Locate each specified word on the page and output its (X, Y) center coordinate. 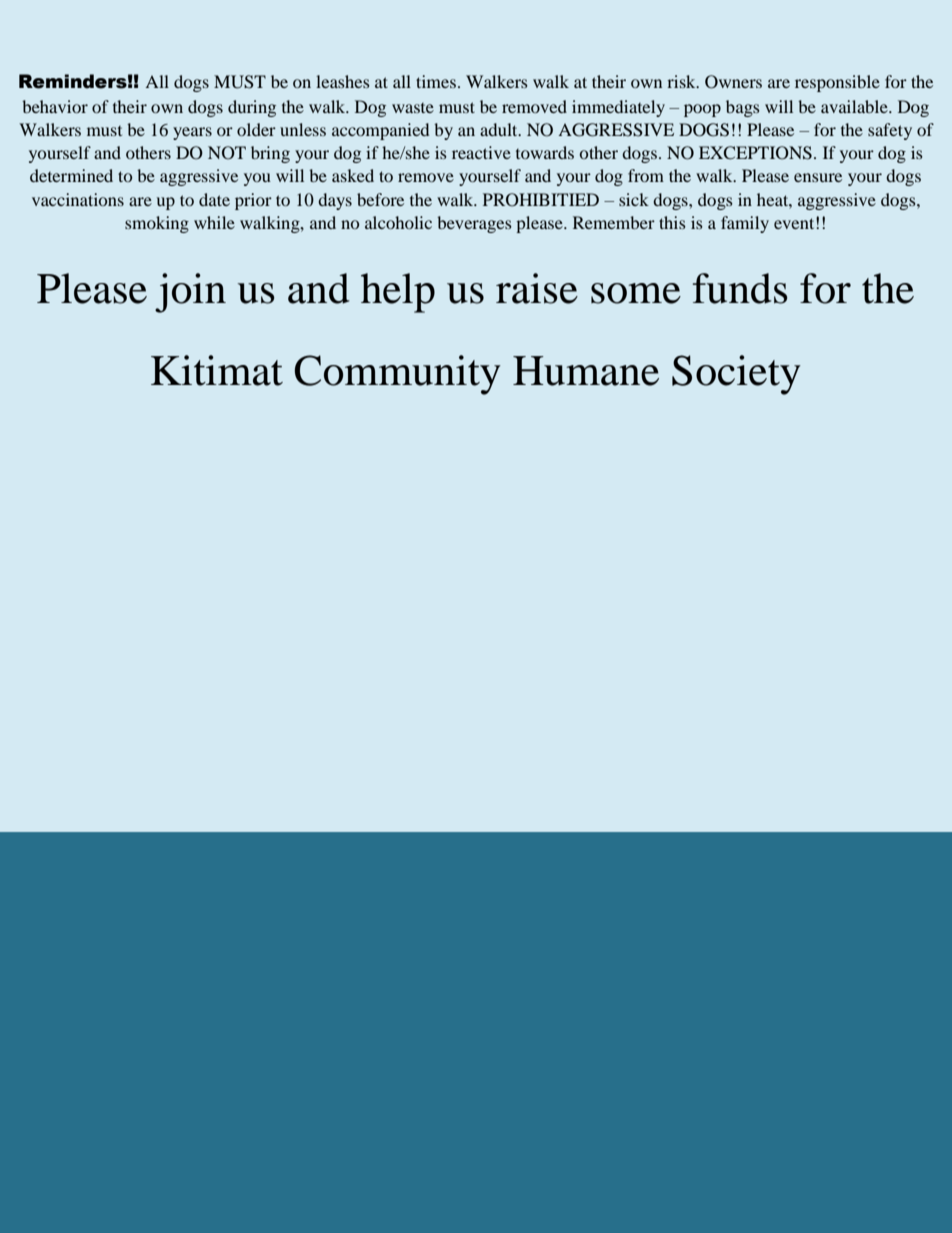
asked (353, 175)
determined (71, 175)
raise (537, 288)
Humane (586, 371)
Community (397, 375)
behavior (55, 106)
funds (740, 288)
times (436, 81)
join (190, 293)
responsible (837, 83)
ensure (818, 177)
